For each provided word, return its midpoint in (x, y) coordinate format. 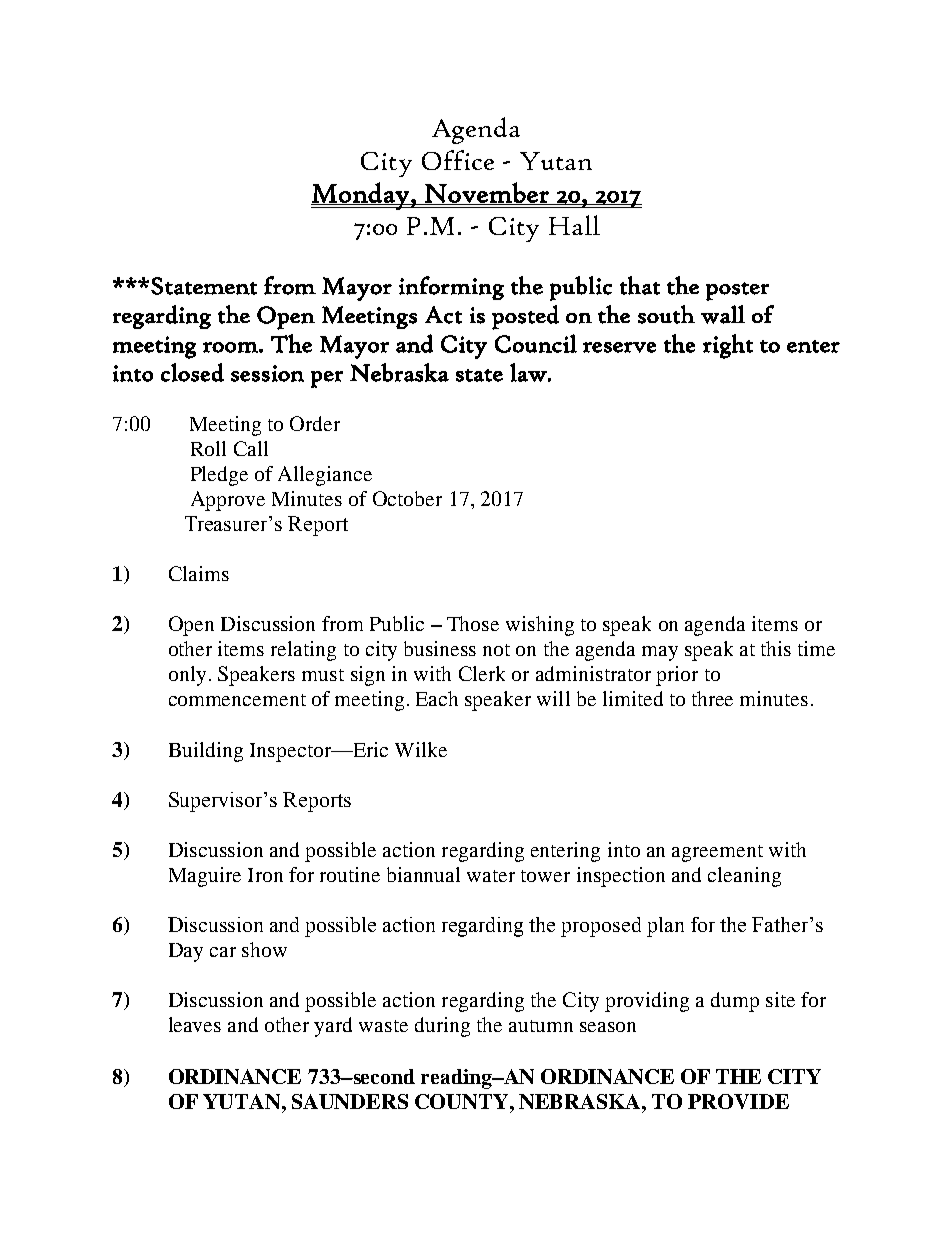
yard (333, 1027)
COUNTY (463, 1101)
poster (737, 291)
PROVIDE (738, 1101)
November (487, 193)
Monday (361, 196)
